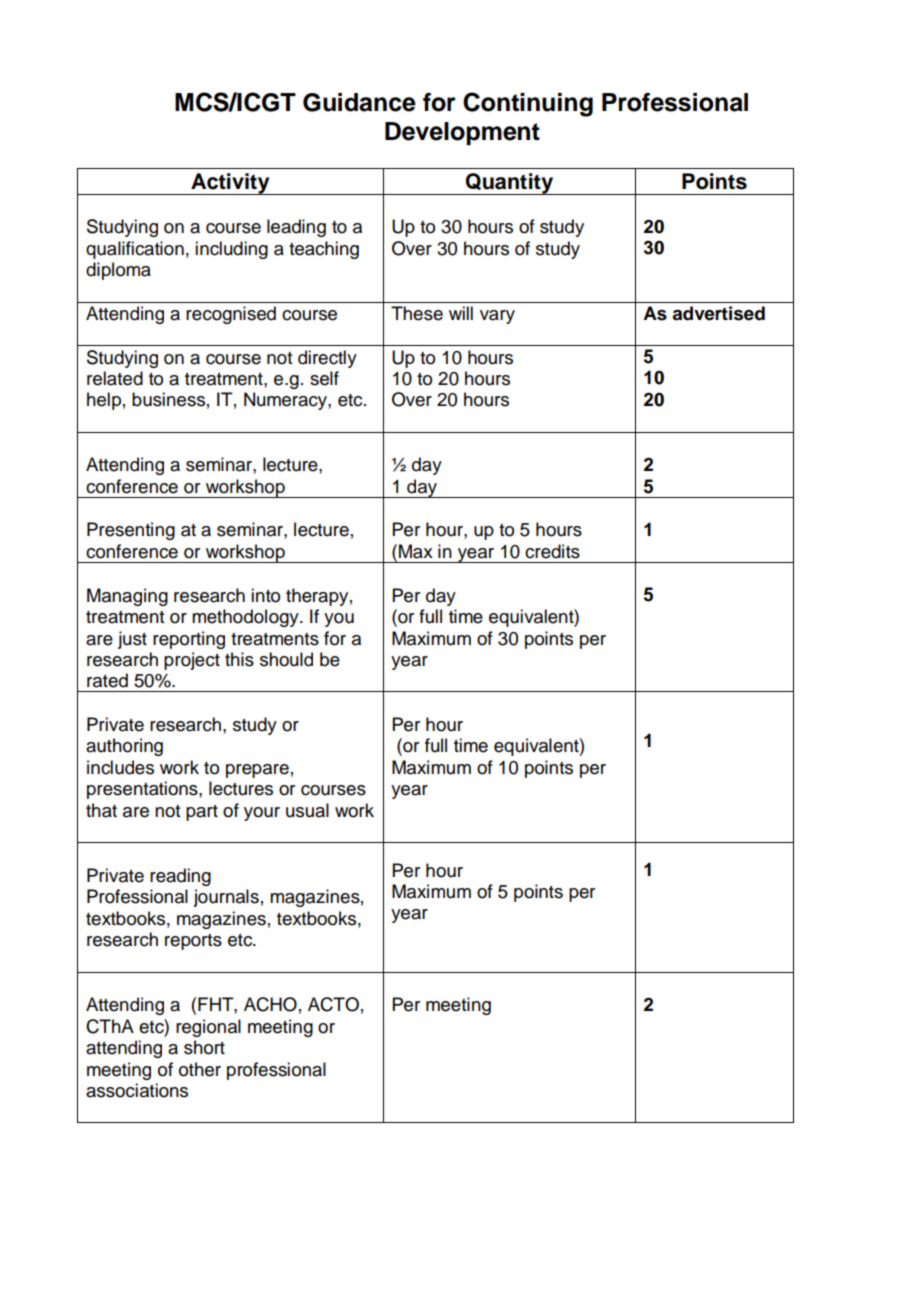 This screenshot has height=1308, width=924. Describe the element at coordinates (262, 814) in the screenshot. I see `your` at that location.
